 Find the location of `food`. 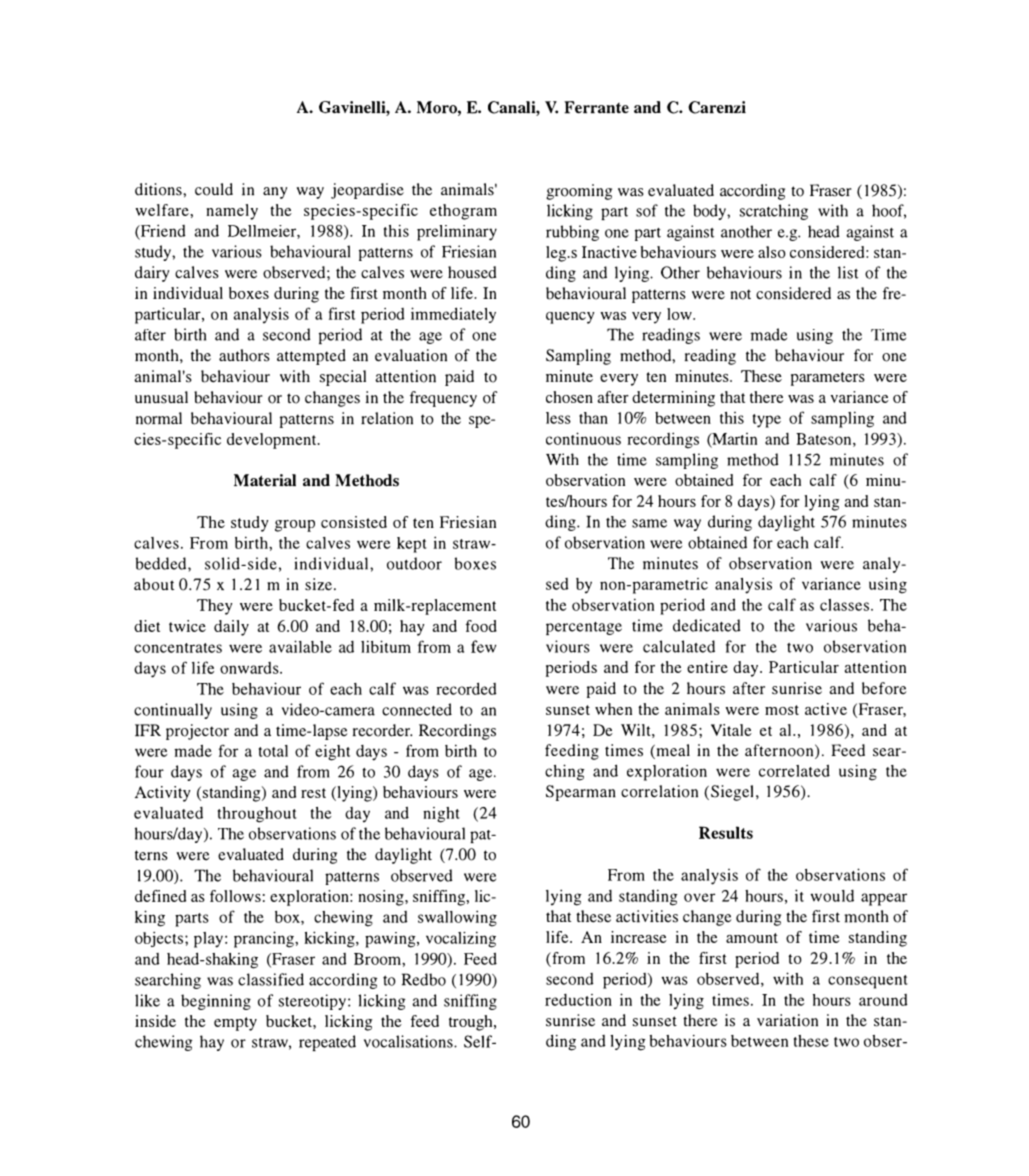

food is located at coordinates (481, 626).
